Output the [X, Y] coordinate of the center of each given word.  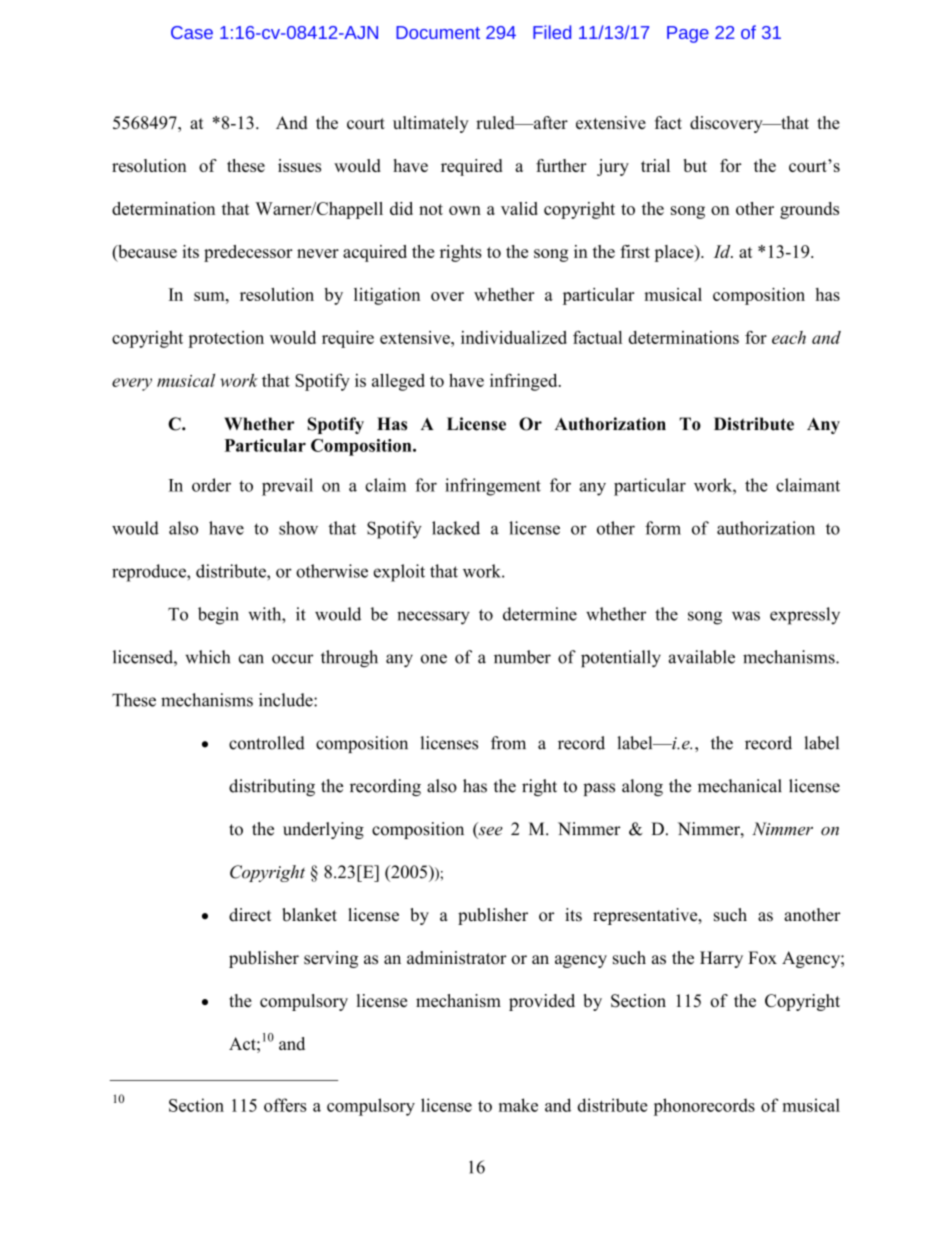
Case [192, 32]
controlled [267, 743]
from [508, 743]
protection [226, 339]
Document [438, 32]
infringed [525, 382]
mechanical [740, 786]
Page [688, 34]
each [789, 337]
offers [285, 1105]
